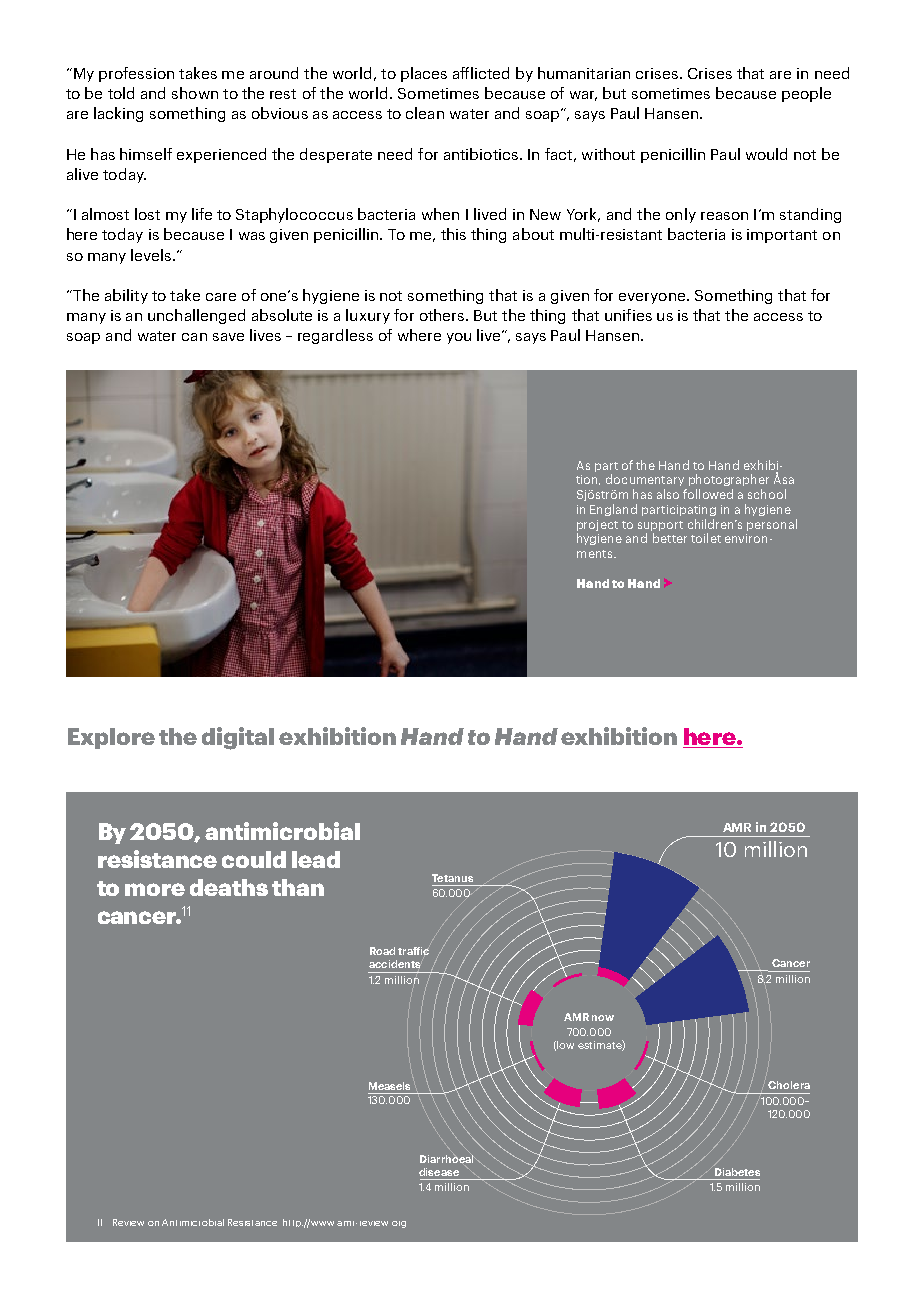 The height and width of the image is (1308, 924). I want to click on you, so click(459, 338).
